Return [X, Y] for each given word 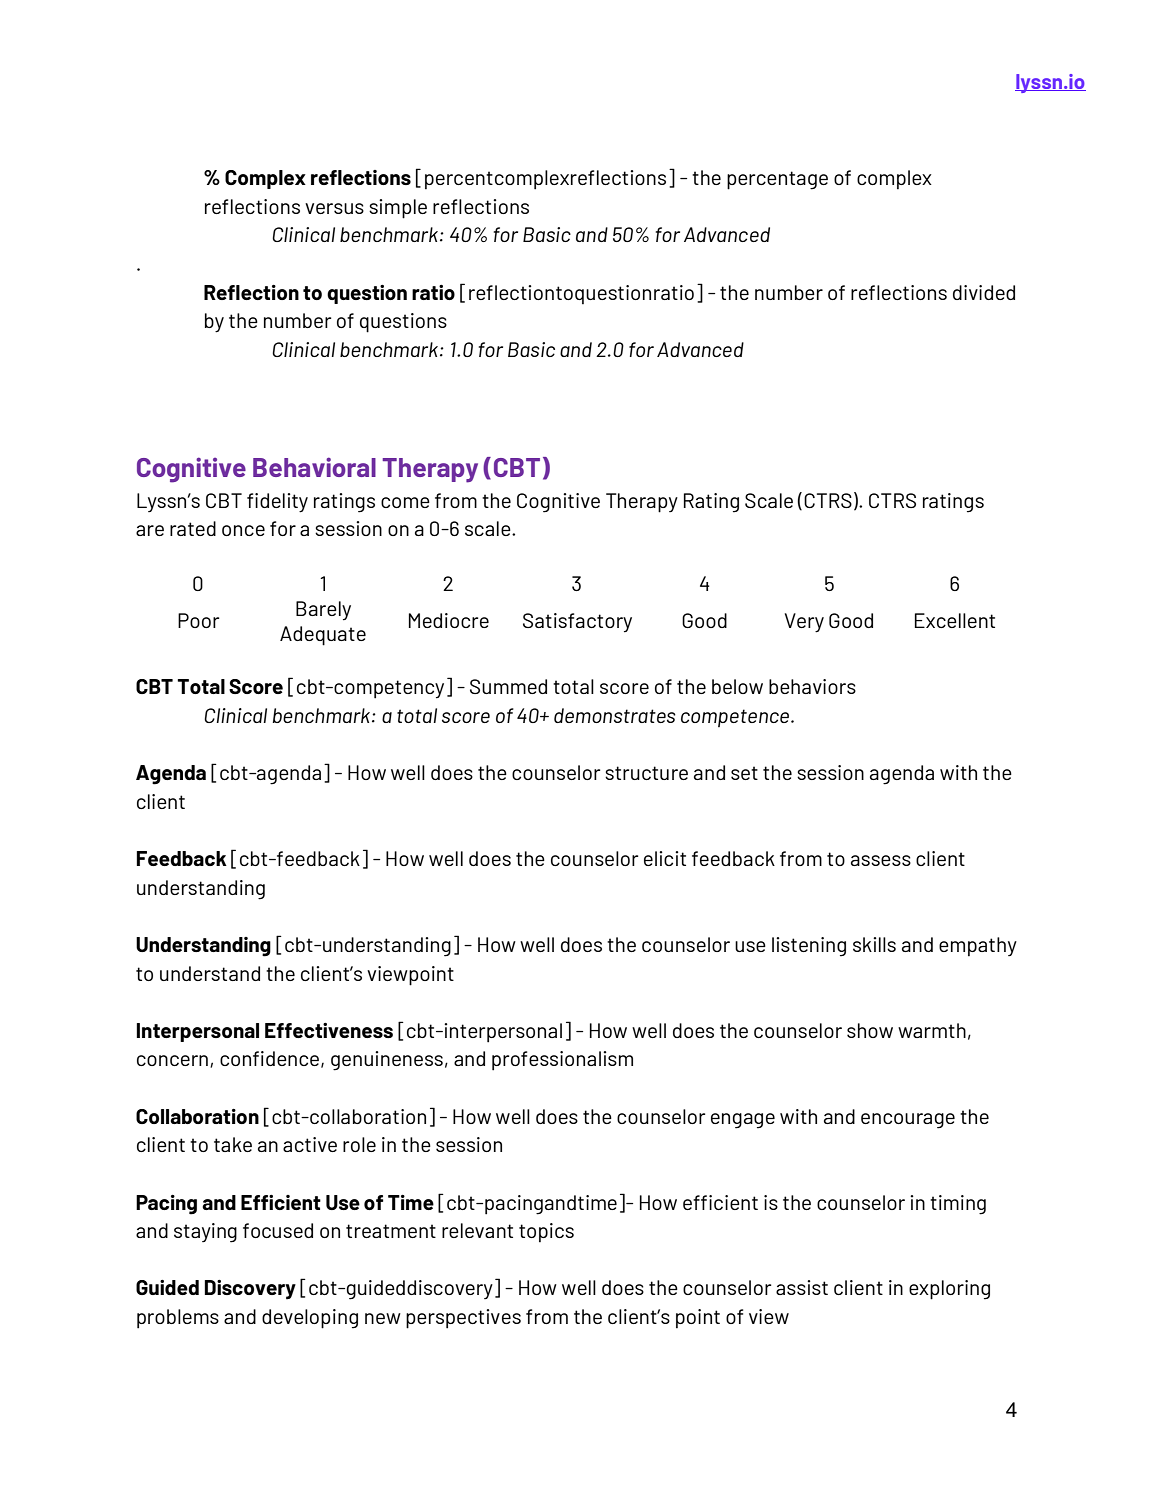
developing [310, 1319]
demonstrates [615, 715]
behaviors [812, 686]
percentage [777, 180]
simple [398, 209]
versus [334, 208]
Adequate [323, 636]
